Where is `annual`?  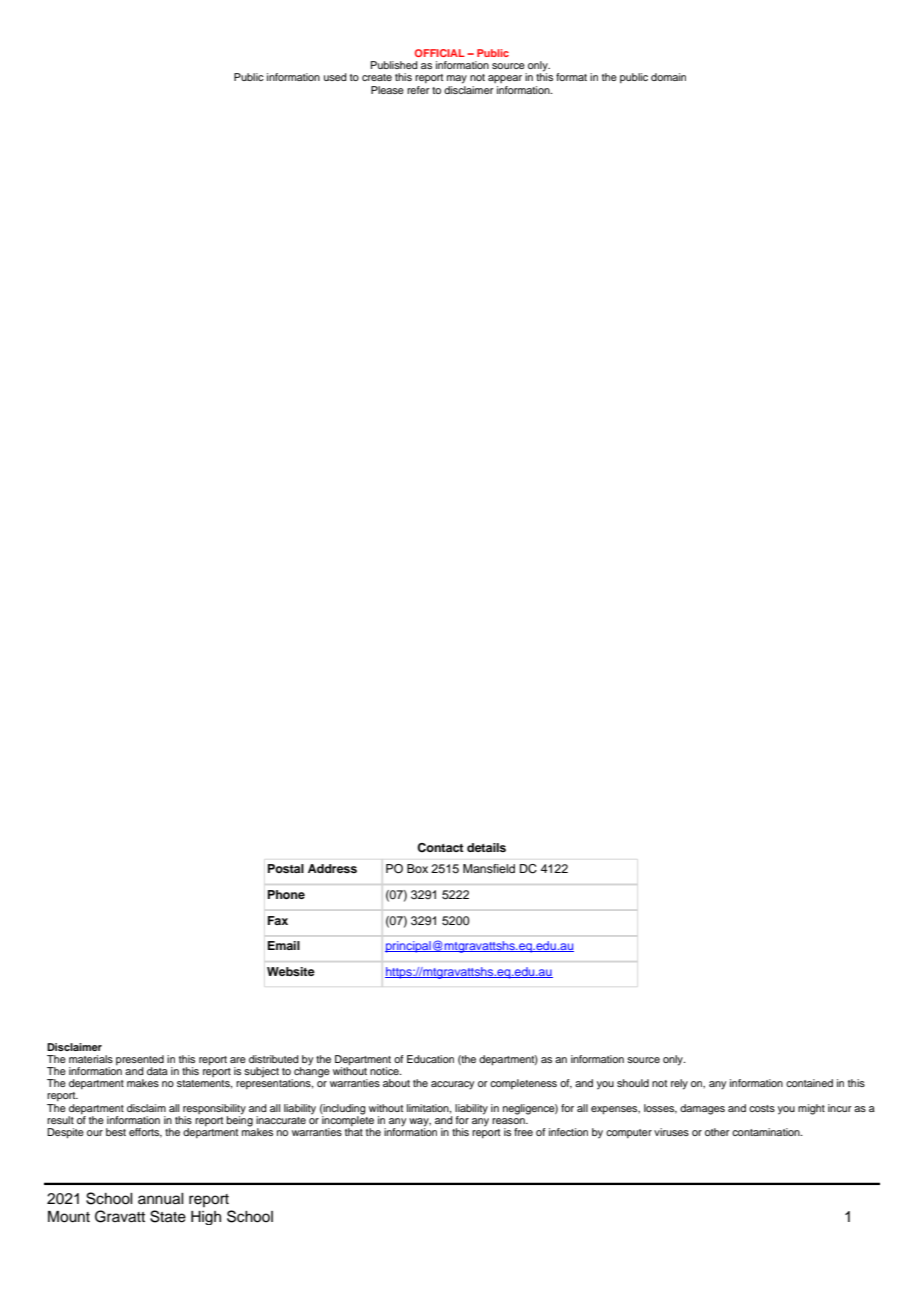
annual is located at coordinates (161, 1199).
